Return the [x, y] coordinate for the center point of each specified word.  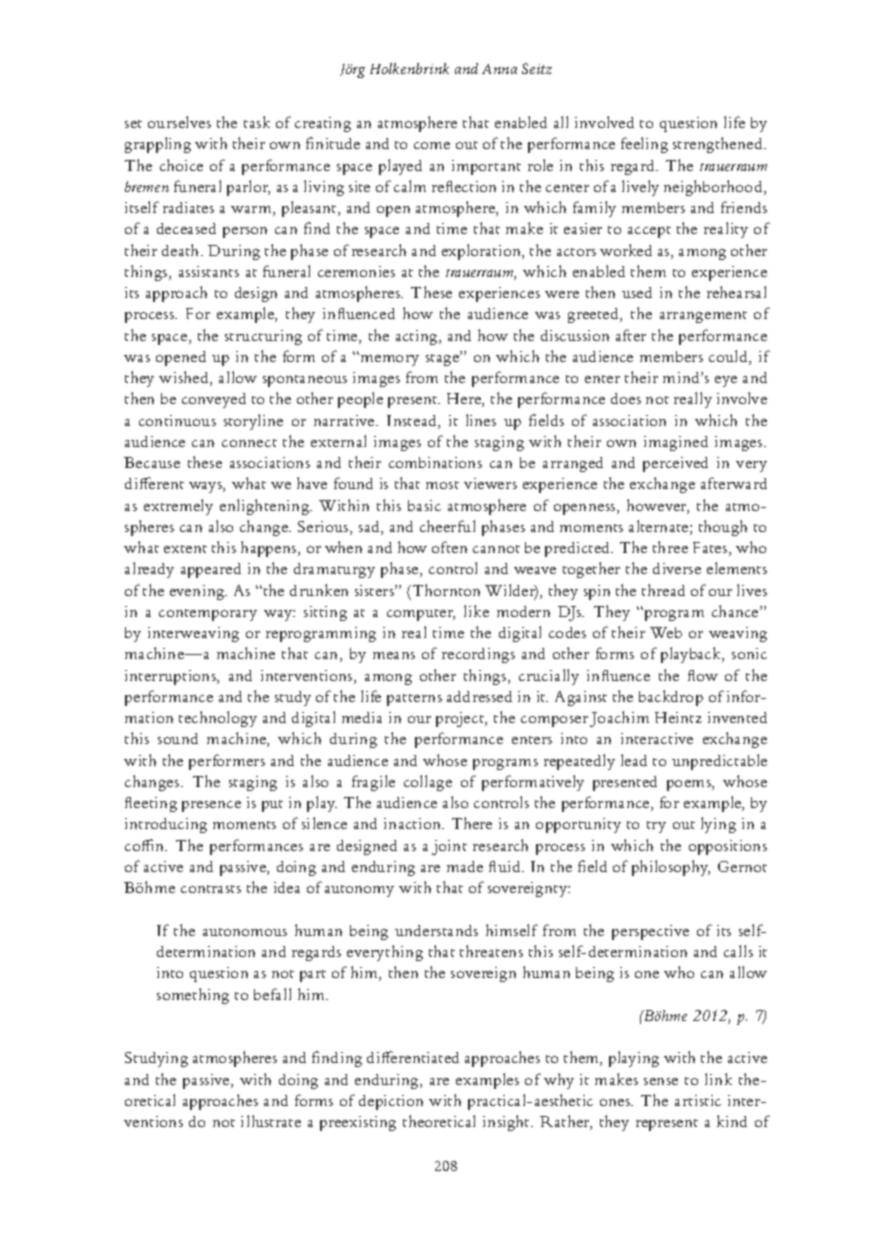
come [432, 145]
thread [663, 590]
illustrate [271, 1121]
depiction [391, 1102]
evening [198, 592]
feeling [644, 145]
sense [661, 1081]
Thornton [446, 590]
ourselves [179, 122]
